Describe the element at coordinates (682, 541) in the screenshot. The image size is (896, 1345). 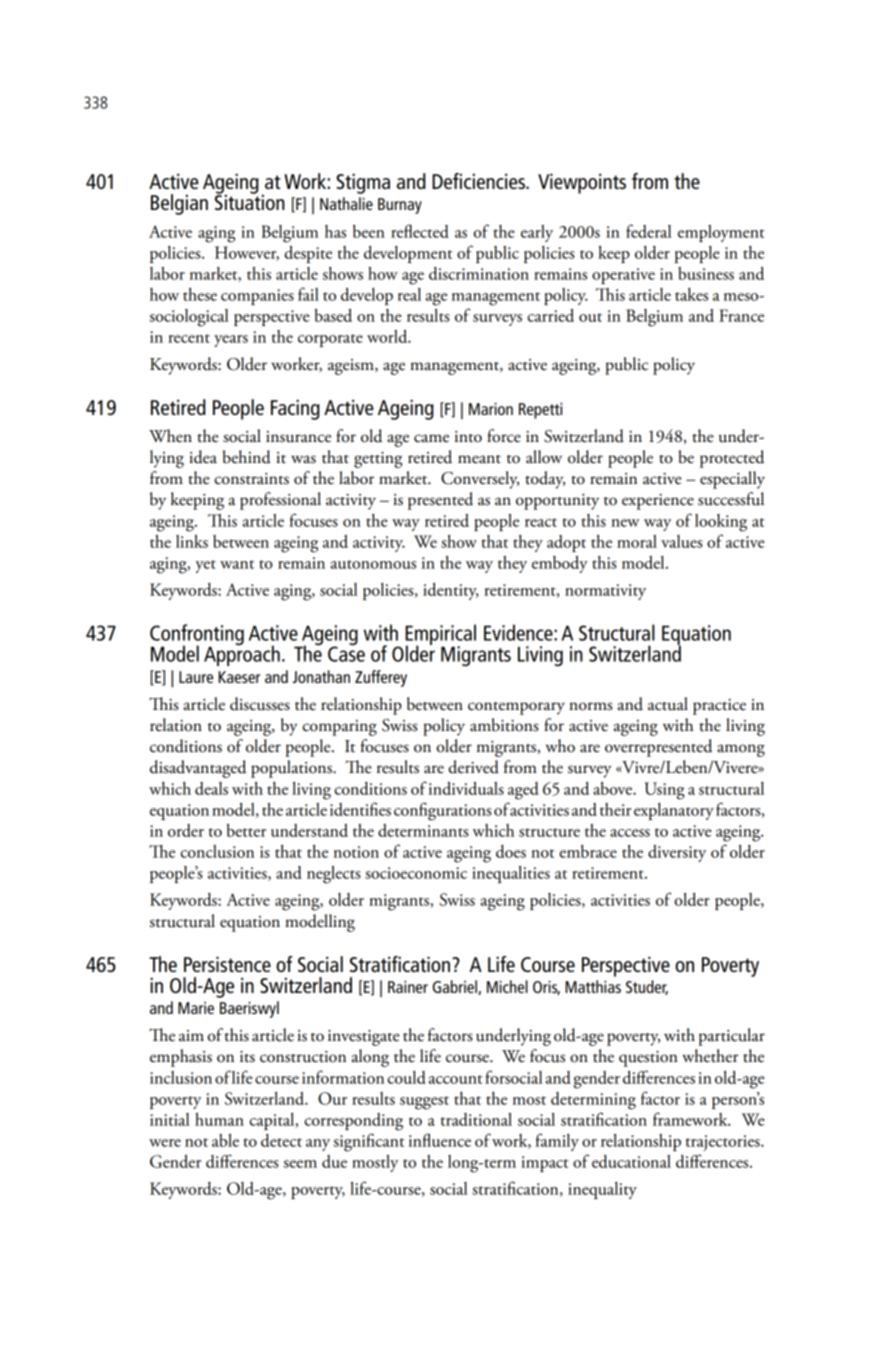
I see `values` at that location.
